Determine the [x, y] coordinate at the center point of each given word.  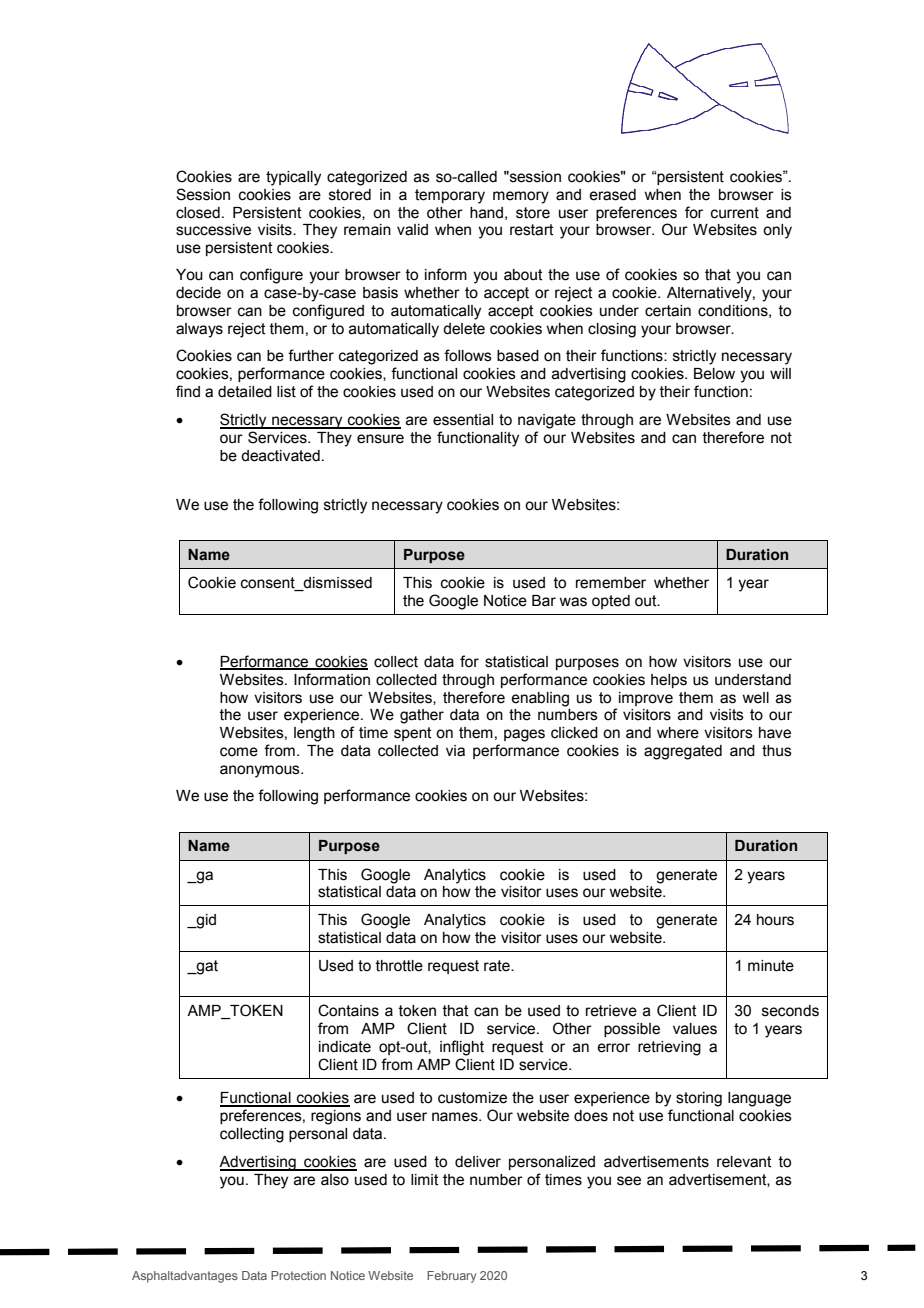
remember [611, 583]
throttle [399, 966]
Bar [544, 601]
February [451, 1277]
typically [293, 178]
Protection [298, 1275]
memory [521, 197]
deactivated [280, 456]
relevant [744, 1162]
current [735, 213]
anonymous [261, 771]
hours [775, 920]
